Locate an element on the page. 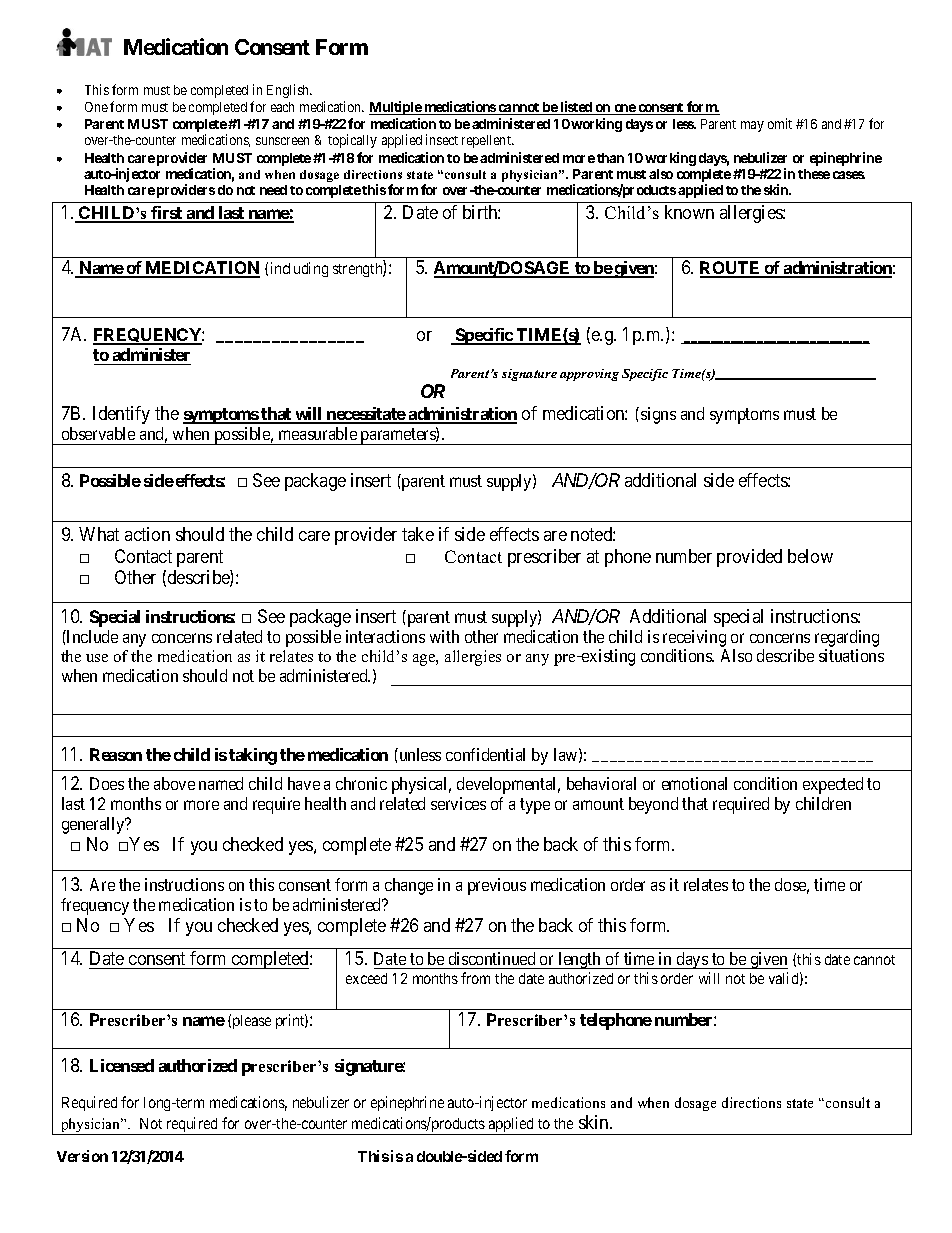  Include is located at coordinates (91, 636).
